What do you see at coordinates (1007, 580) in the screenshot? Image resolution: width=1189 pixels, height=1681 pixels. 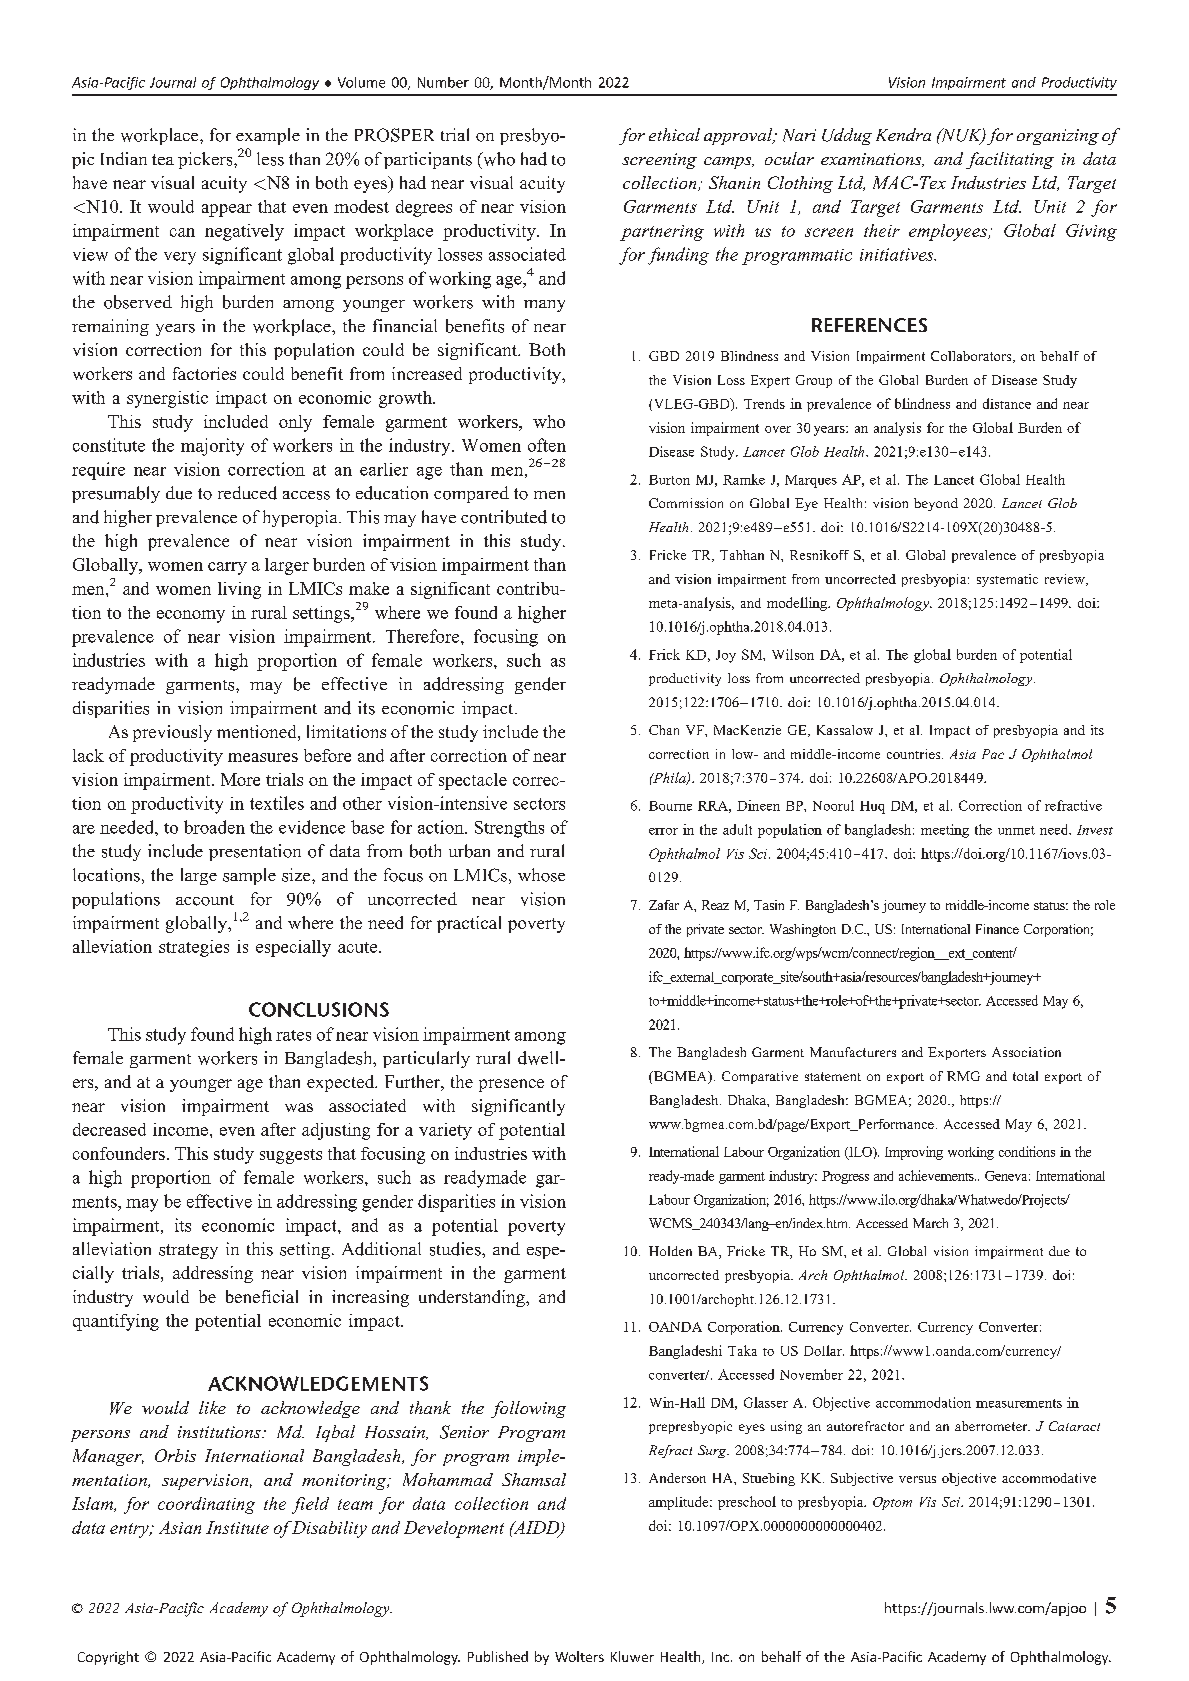 I see `systematic` at bounding box center [1007, 580].
